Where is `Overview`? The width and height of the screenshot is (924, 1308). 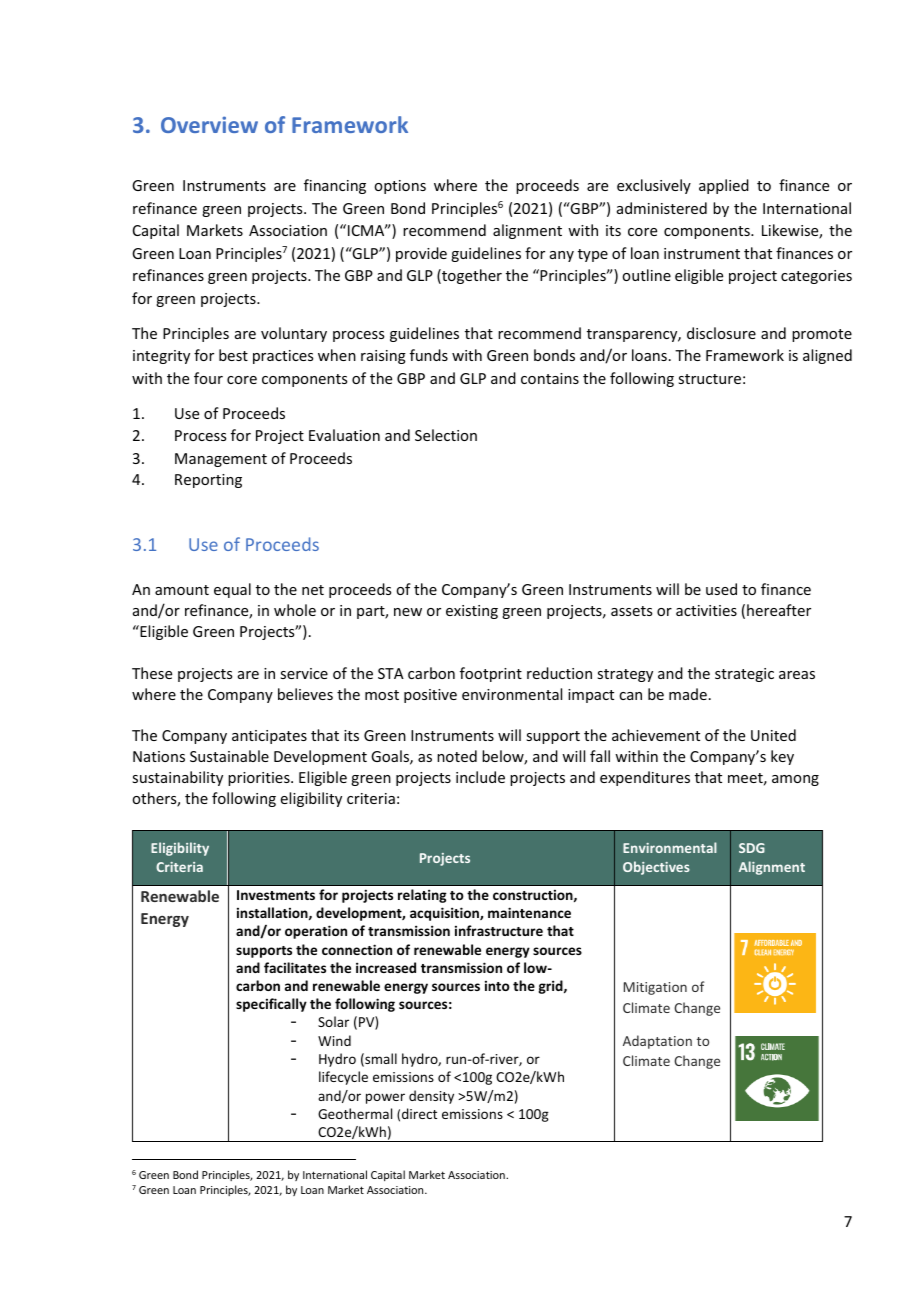 Overview is located at coordinates (209, 124).
